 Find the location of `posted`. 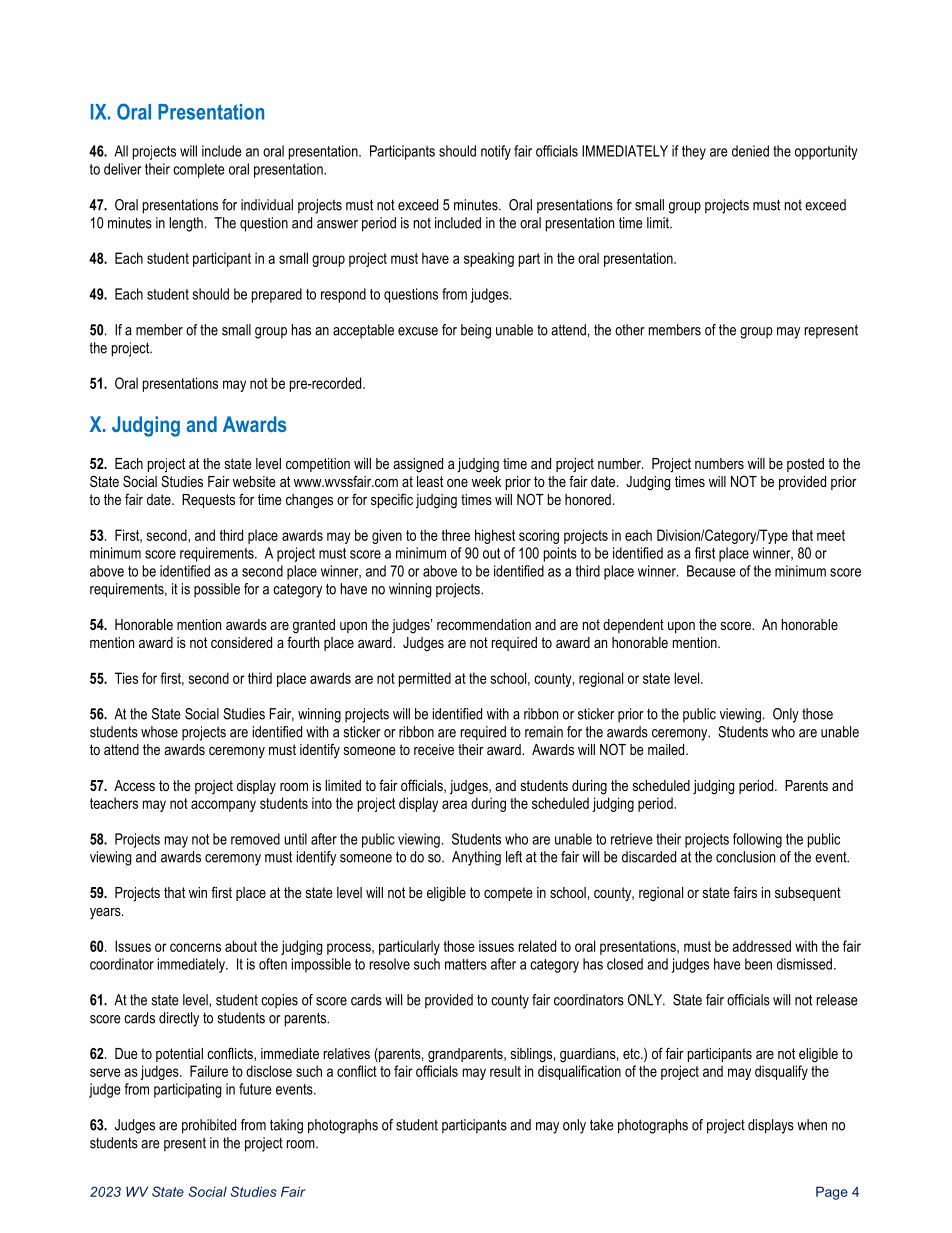

posted is located at coordinates (805, 465).
